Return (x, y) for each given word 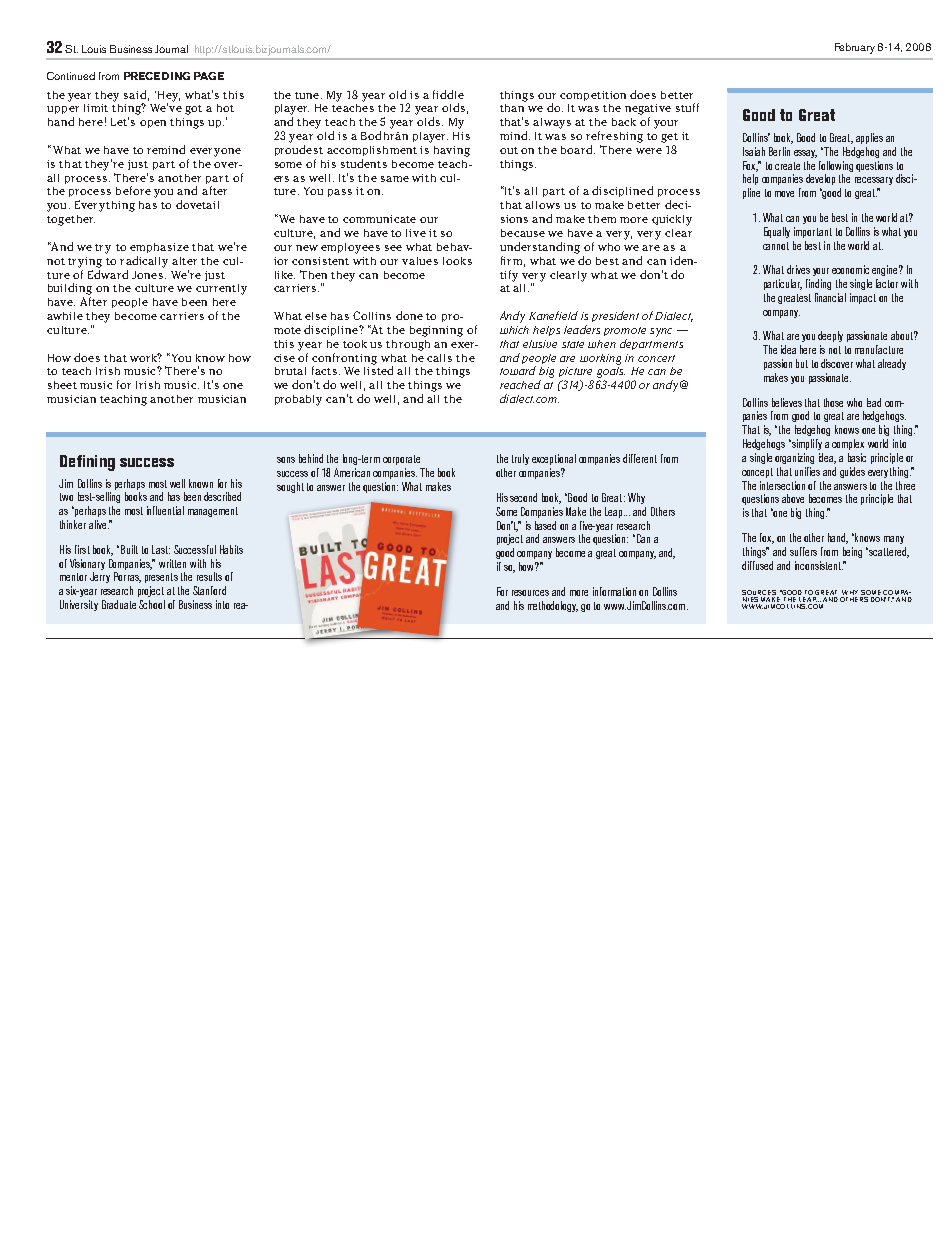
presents (161, 578)
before (133, 190)
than (512, 108)
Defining (87, 463)
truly (520, 459)
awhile (65, 316)
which (514, 330)
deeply (830, 336)
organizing (794, 458)
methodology (553, 606)
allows (542, 205)
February (855, 48)
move (784, 194)
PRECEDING (157, 76)
